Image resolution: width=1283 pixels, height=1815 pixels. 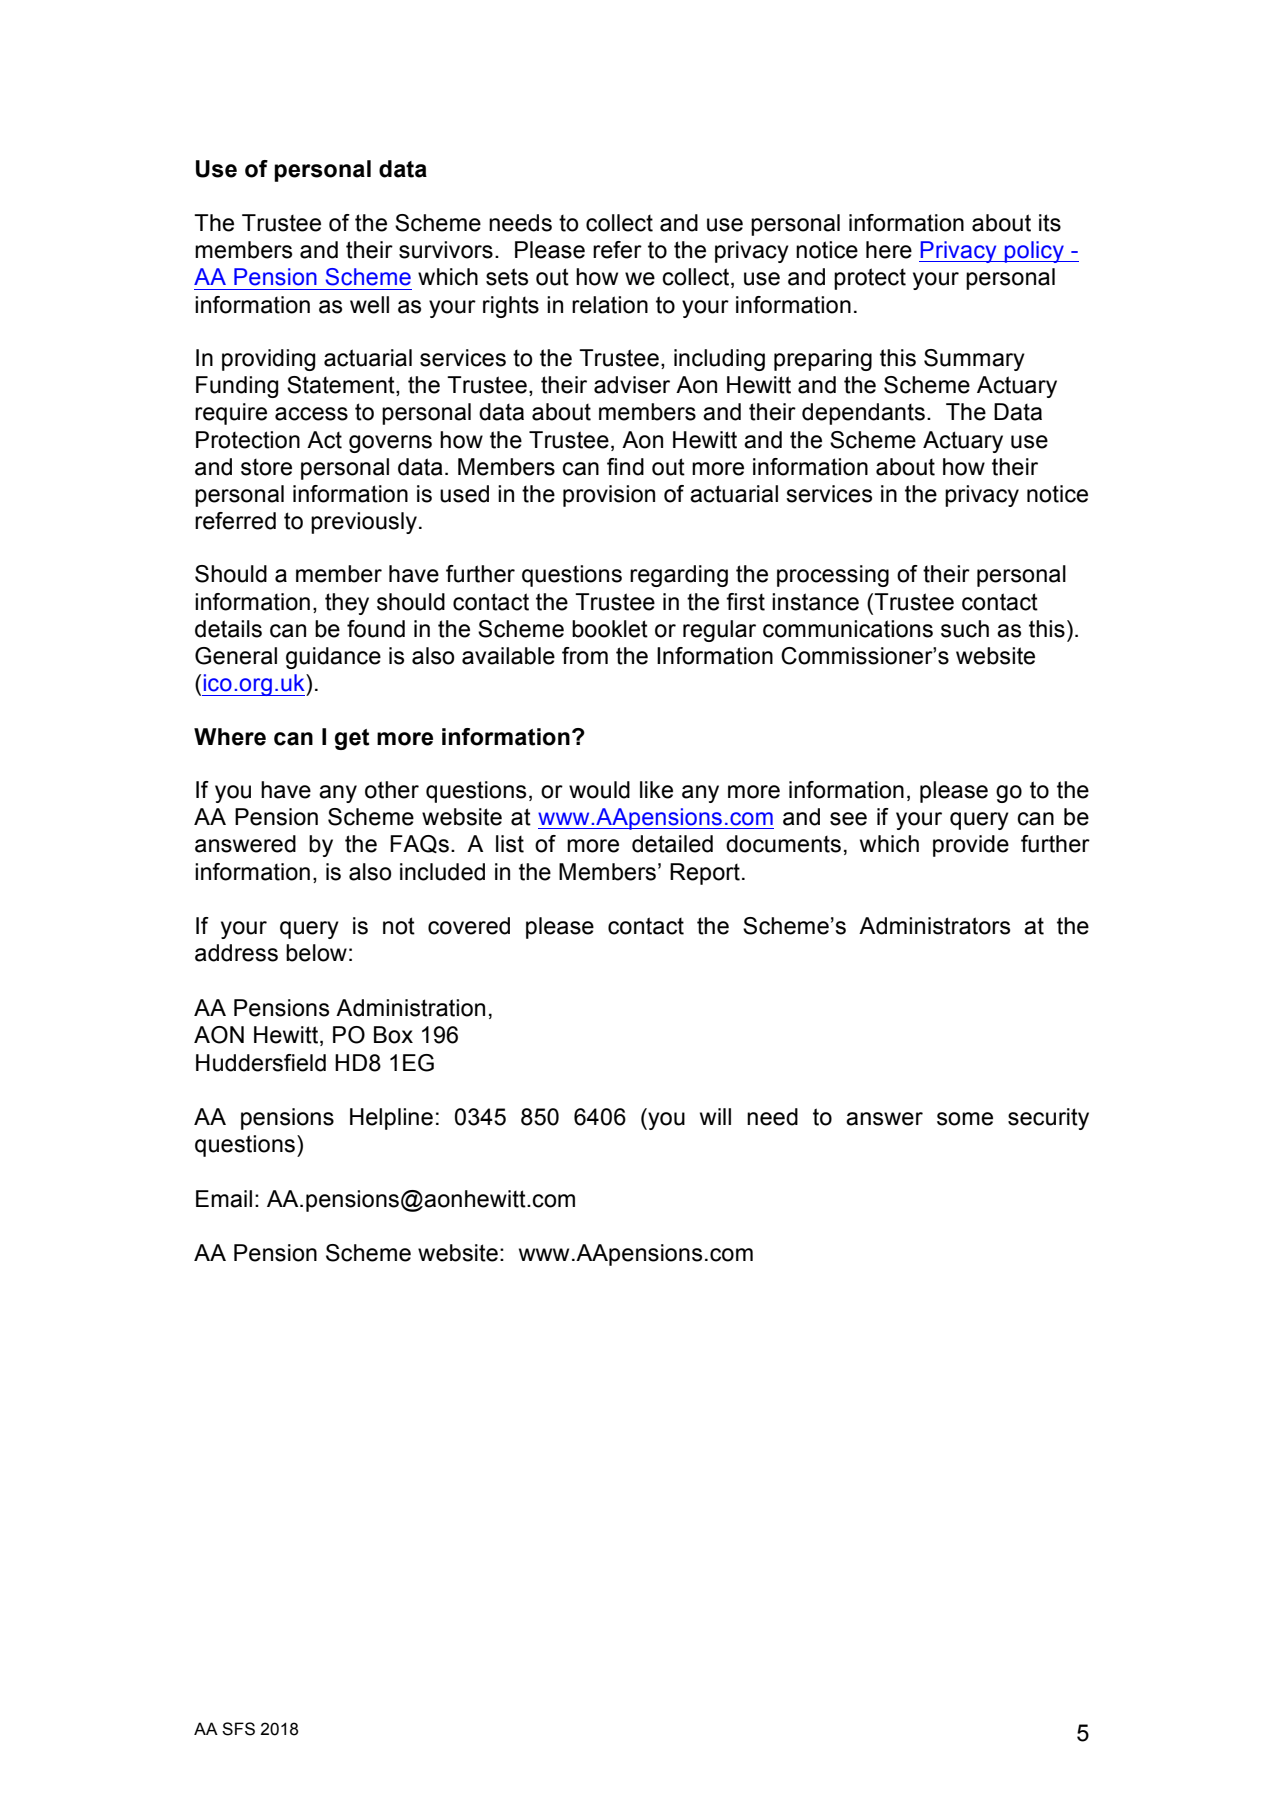 I want to click on Report, so click(x=705, y=874).
